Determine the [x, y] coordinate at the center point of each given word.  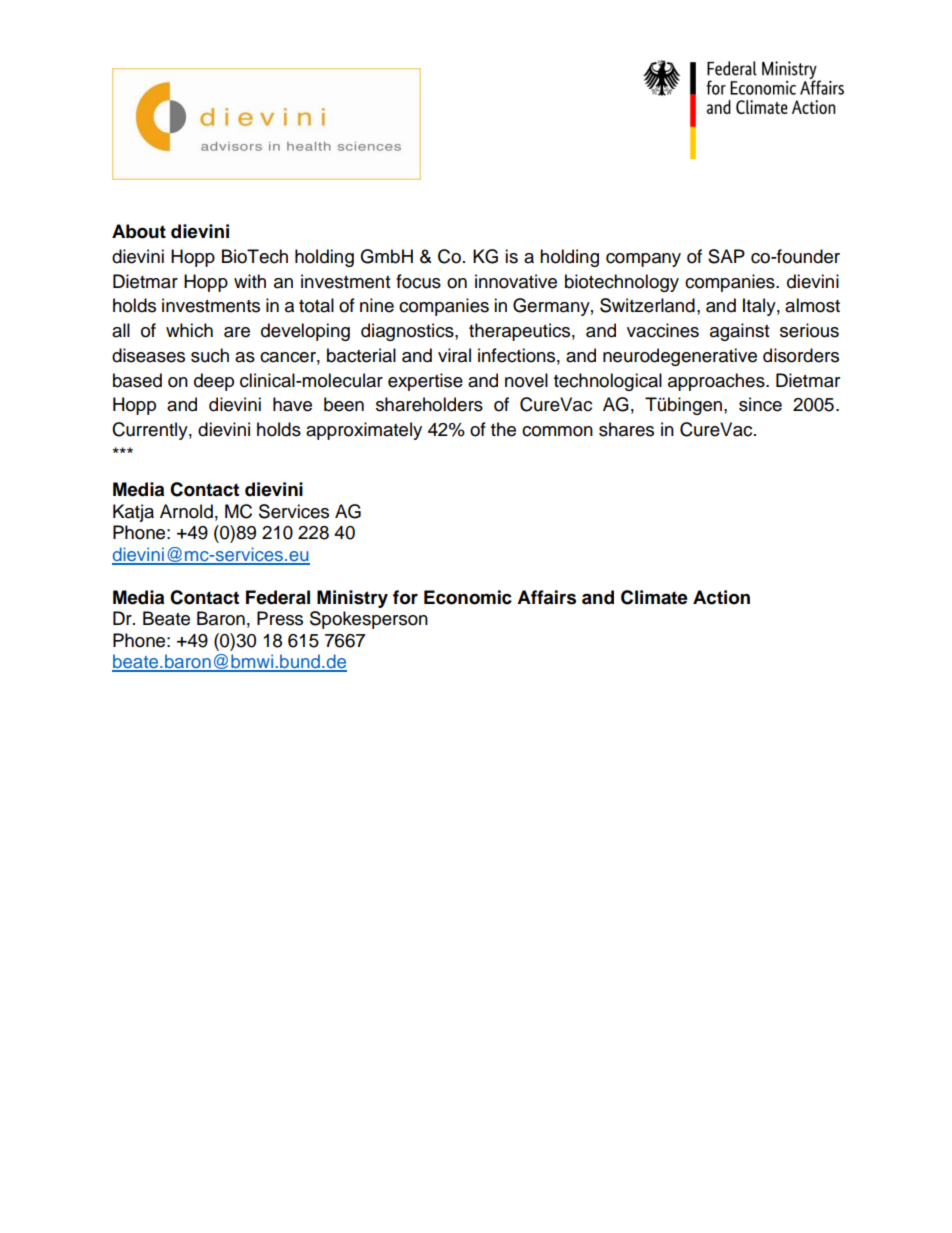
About [139, 231]
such [210, 355]
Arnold [186, 511]
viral [454, 355]
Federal [278, 597]
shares [626, 429]
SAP [726, 256]
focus [418, 281]
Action [721, 597]
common [557, 431]
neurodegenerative [680, 357]
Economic [468, 597]
